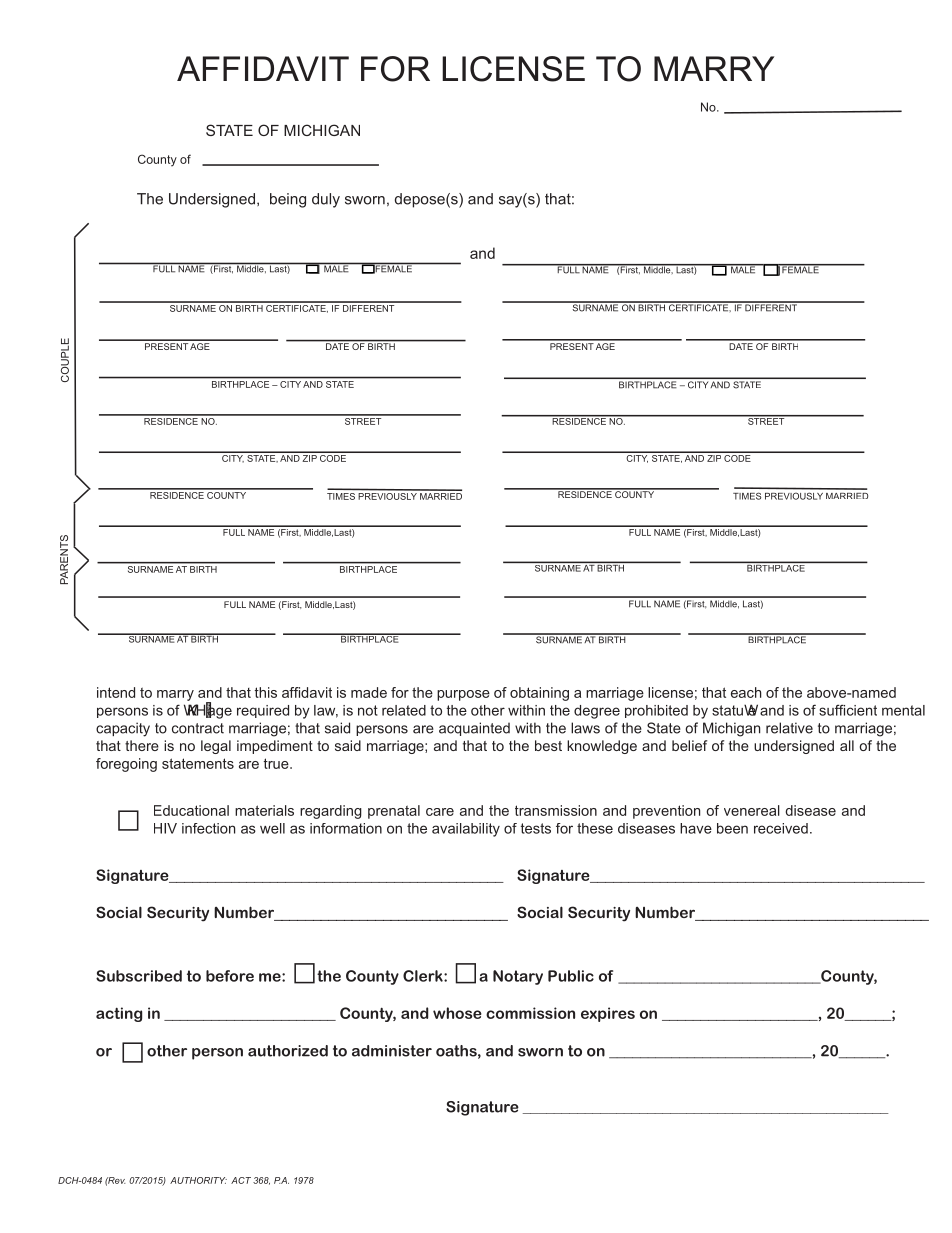  I want to click on each, so click(746, 692).
